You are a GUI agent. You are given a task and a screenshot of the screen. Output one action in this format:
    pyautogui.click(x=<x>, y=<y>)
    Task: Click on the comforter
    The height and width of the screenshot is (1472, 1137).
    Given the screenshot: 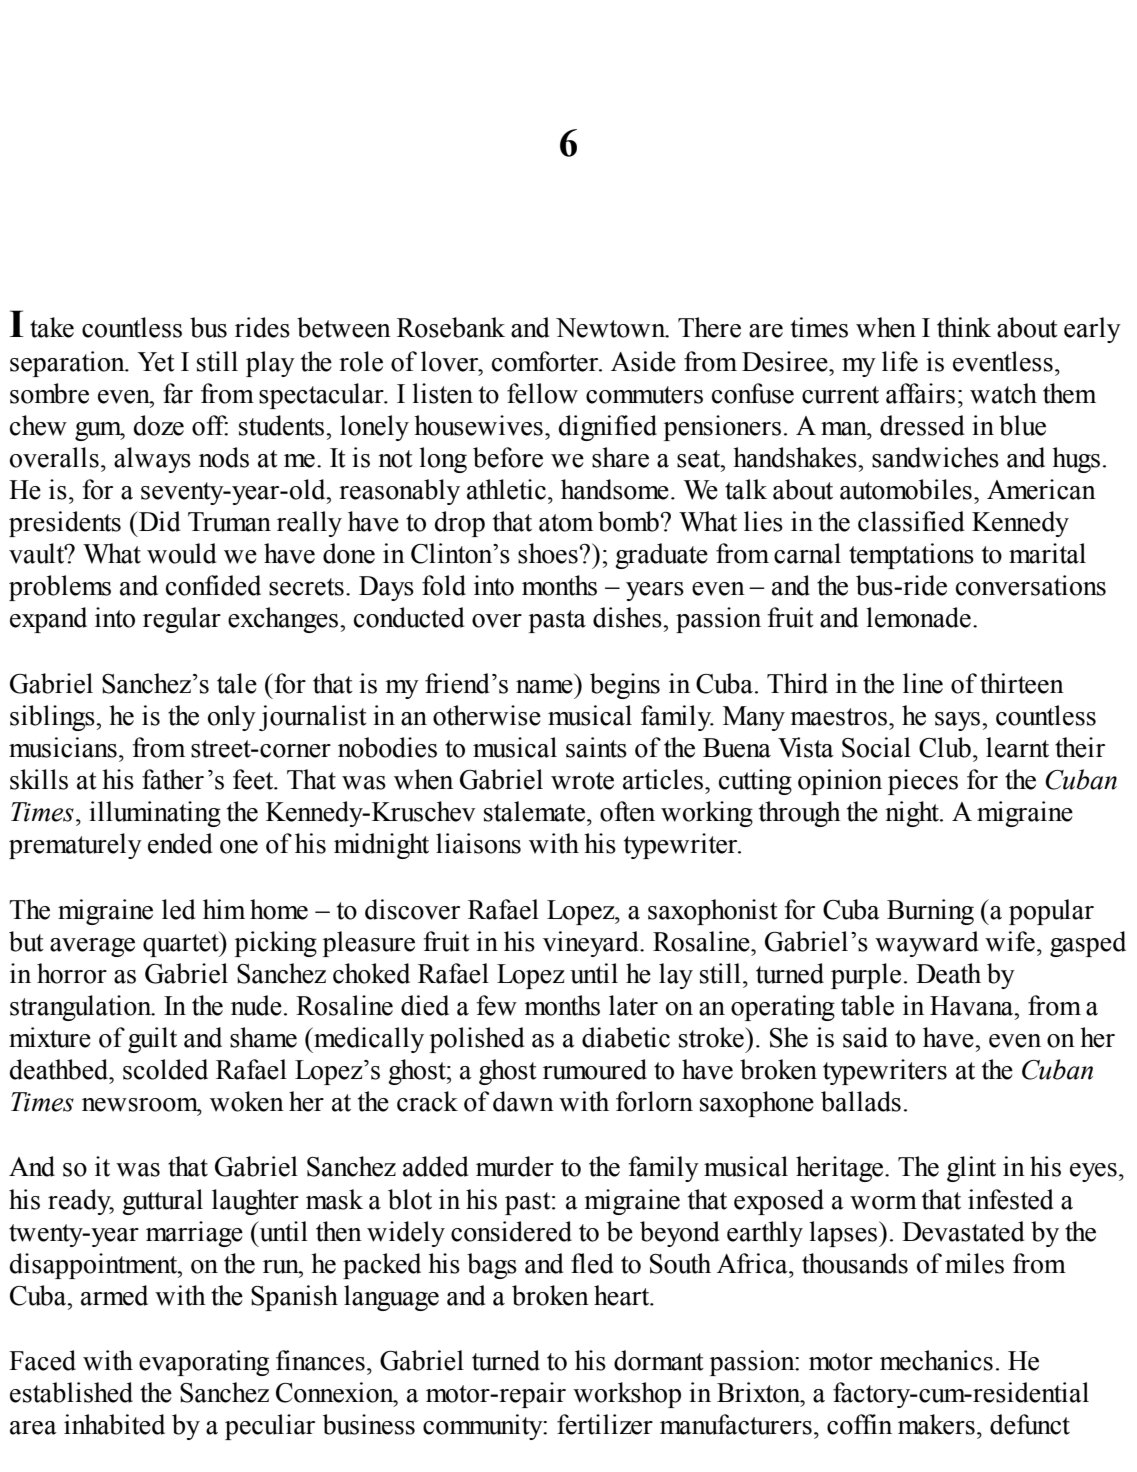 What is the action you would take?
    pyautogui.click(x=546, y=361)
